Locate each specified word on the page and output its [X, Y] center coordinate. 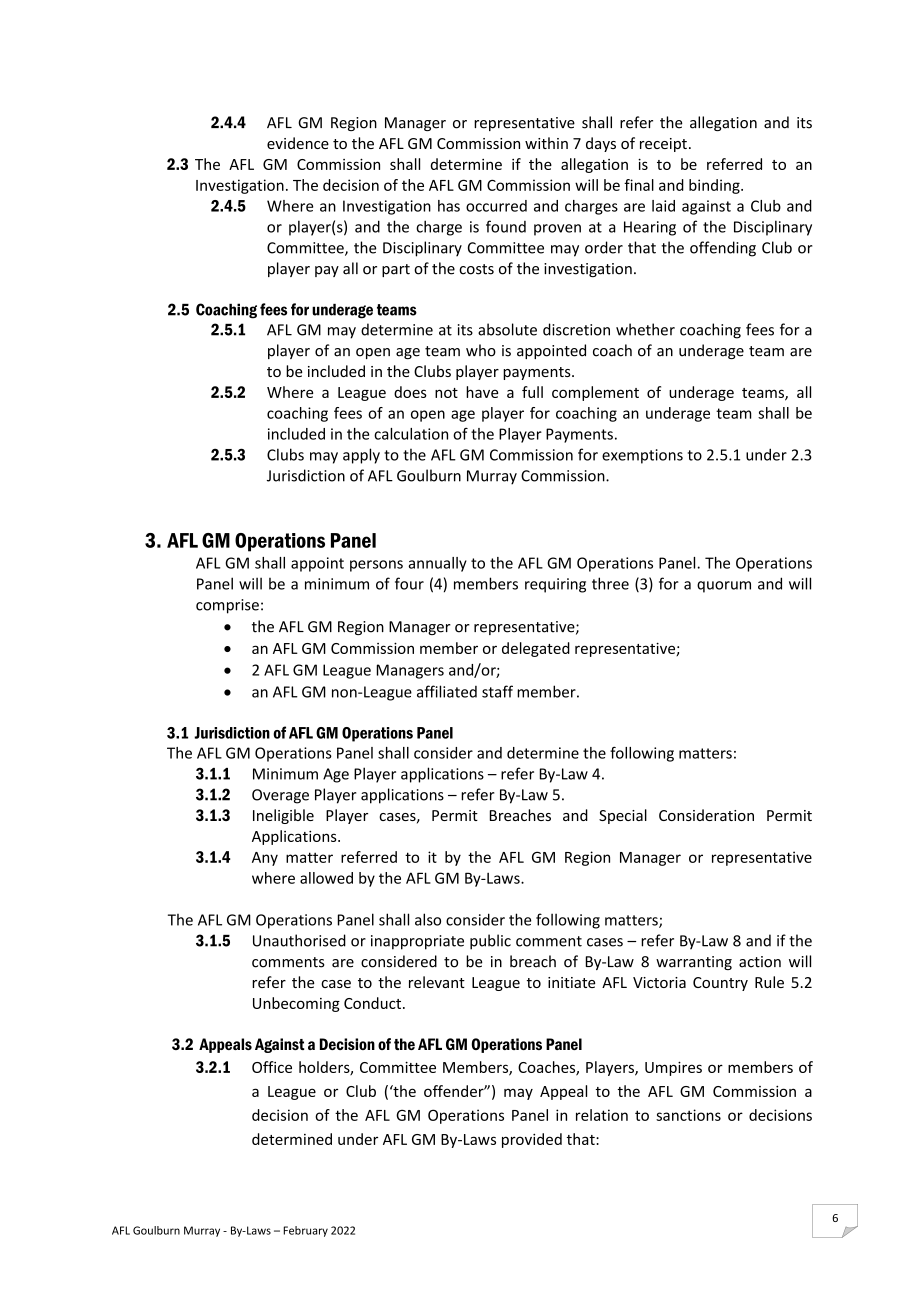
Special [623, 816]
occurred [496, 206]
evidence [298, 143]
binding [715, 186]
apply [361, 456]
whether [645, 329]
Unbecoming [296, 1004]
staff [497, 691]
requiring [555, 585]
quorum [724, 587]
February [305, 1231]
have [482, 392]
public [490, 942]
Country [720, 984]
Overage [280, 796]
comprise [227, 606]
